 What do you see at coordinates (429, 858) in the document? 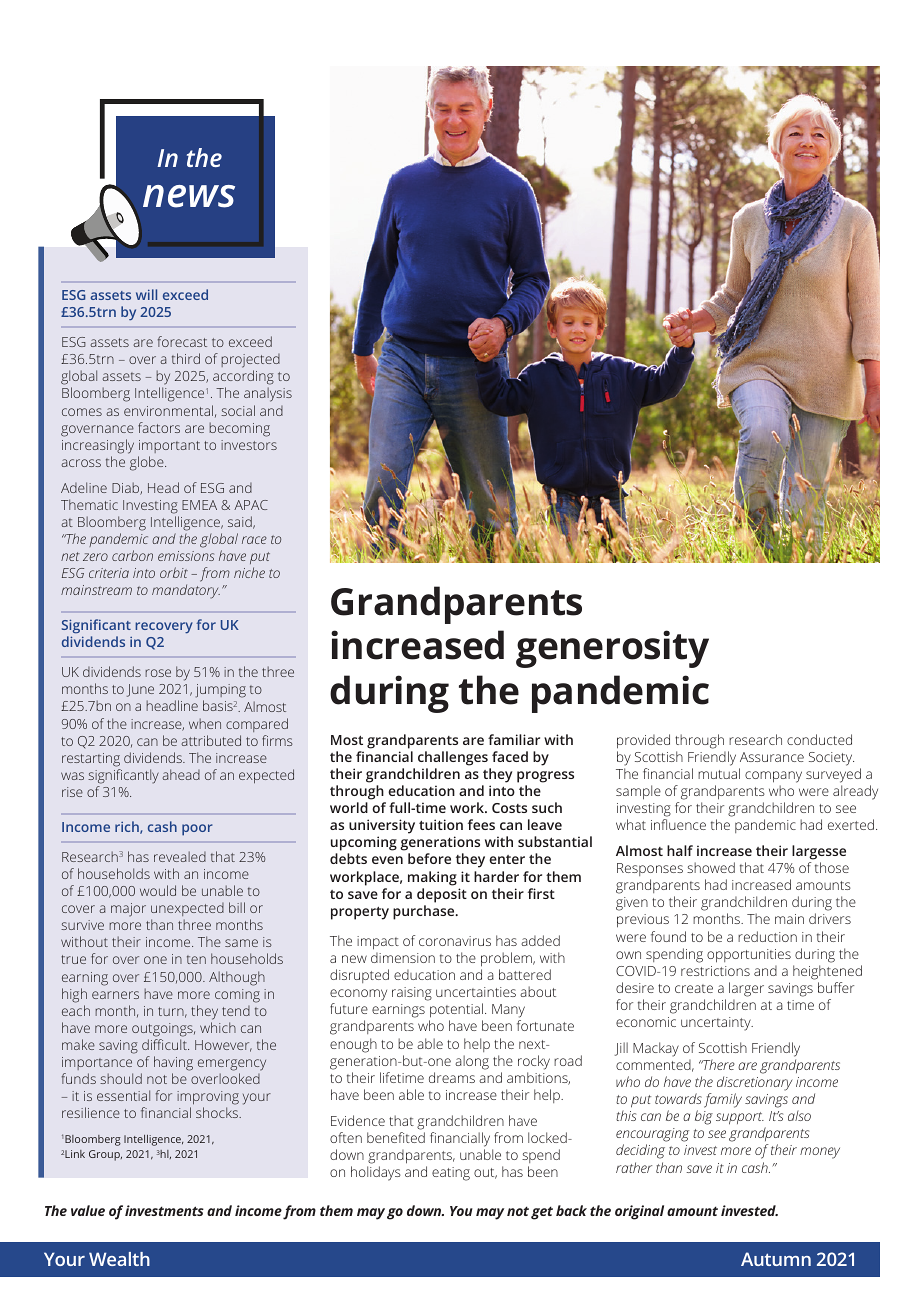
I see `before` at bounding box center [429, 858].
